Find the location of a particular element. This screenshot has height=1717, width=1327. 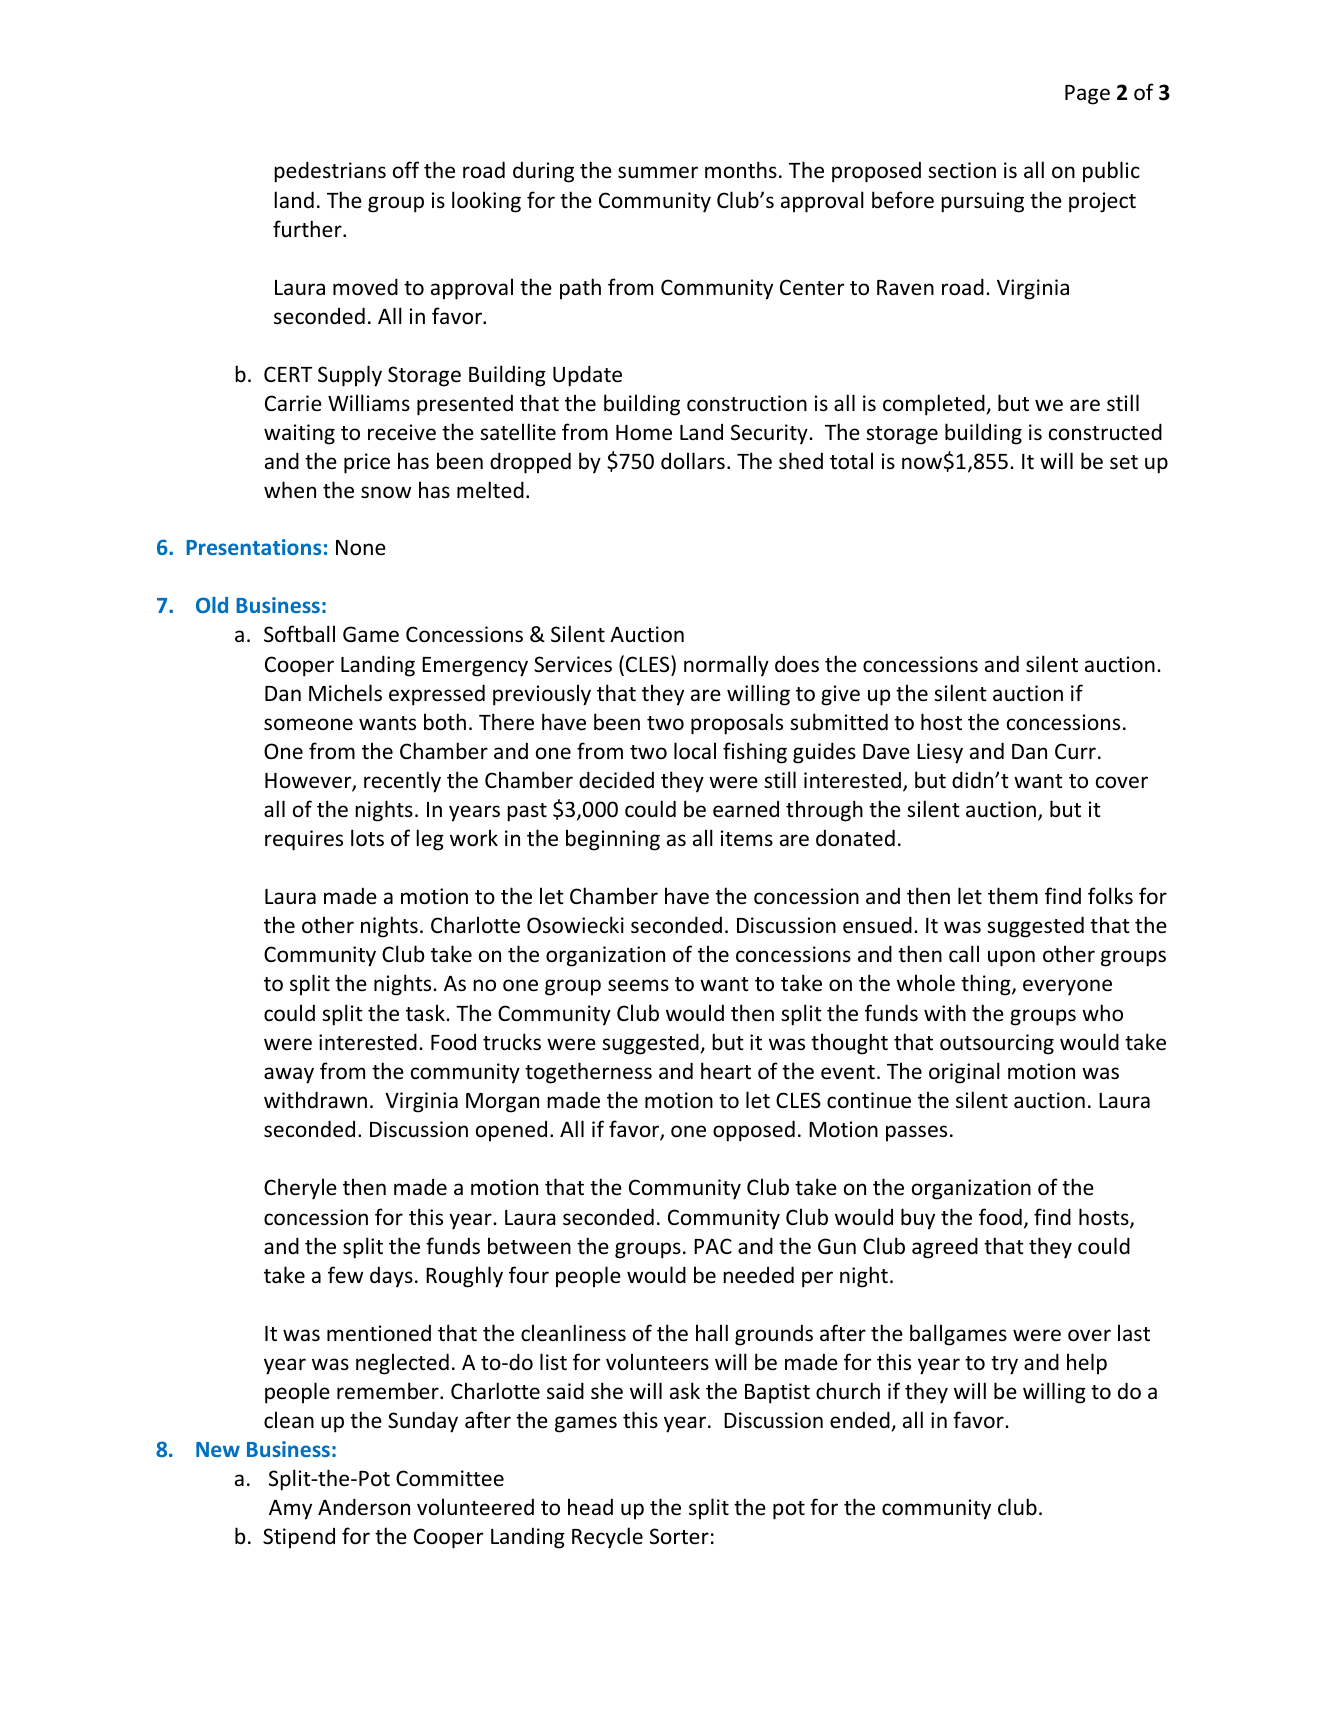

opposed is located at coordinates (754, 1131).
